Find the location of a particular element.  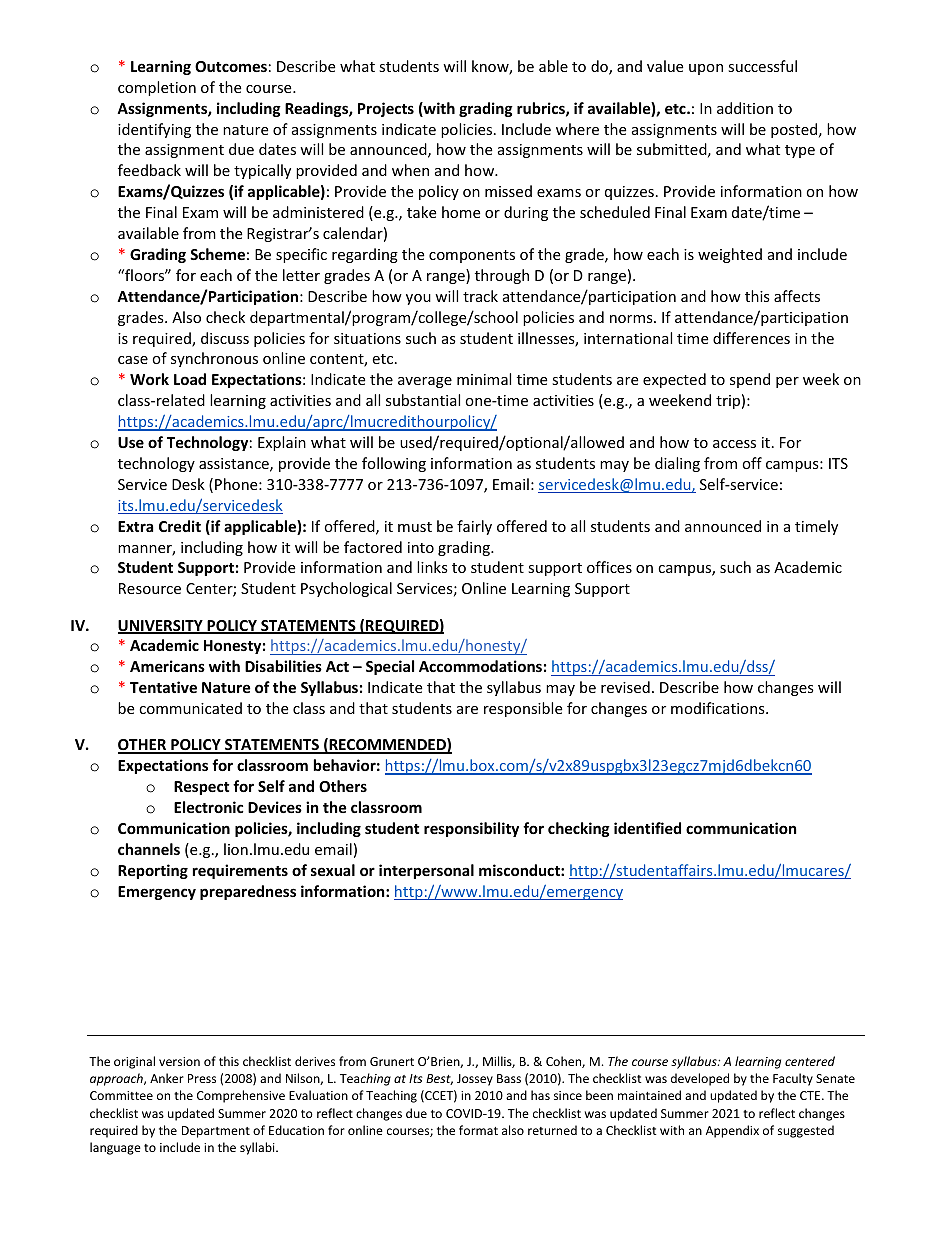

completion is located at coordinates (157, 88).
